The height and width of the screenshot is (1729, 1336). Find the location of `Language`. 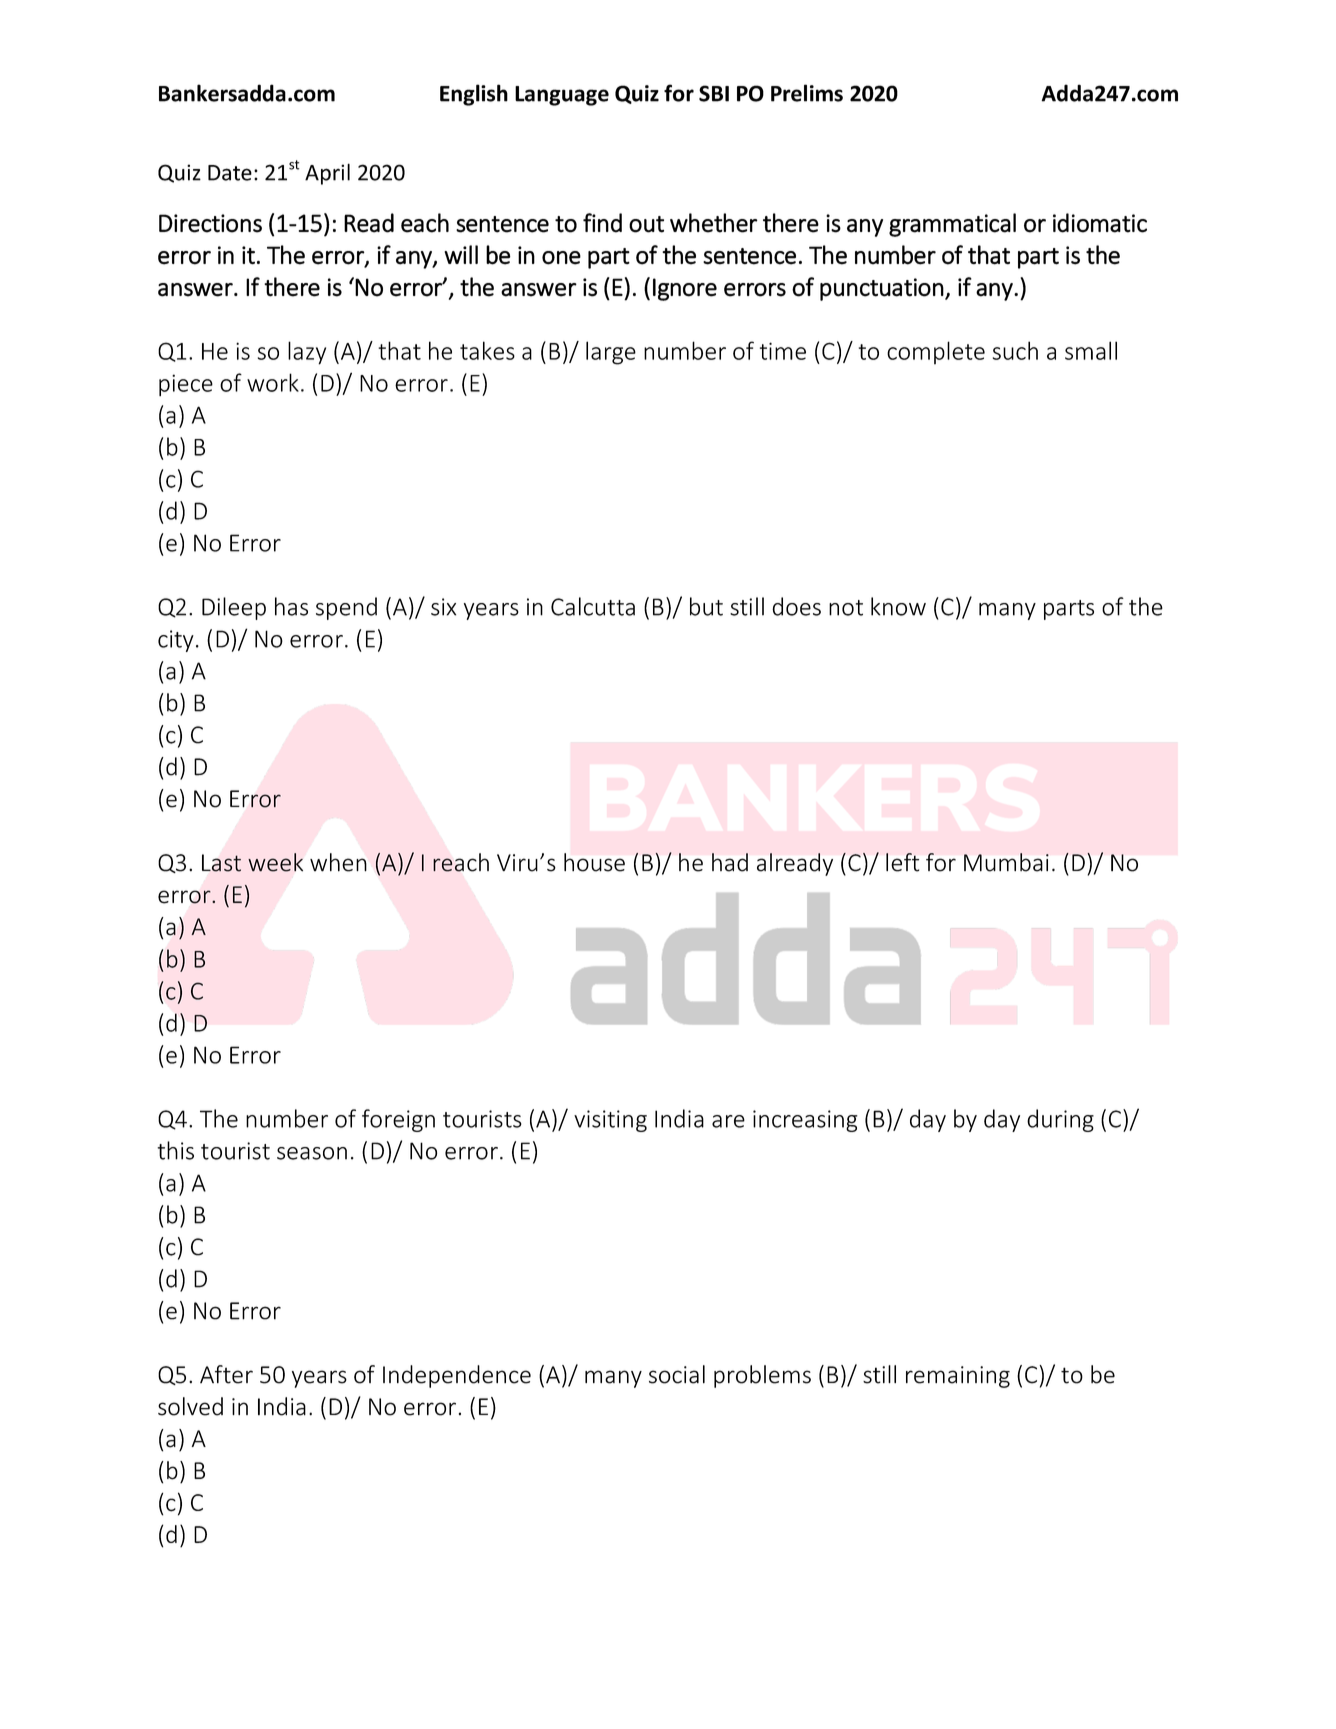

Language is located at coordinates (562, 96).
